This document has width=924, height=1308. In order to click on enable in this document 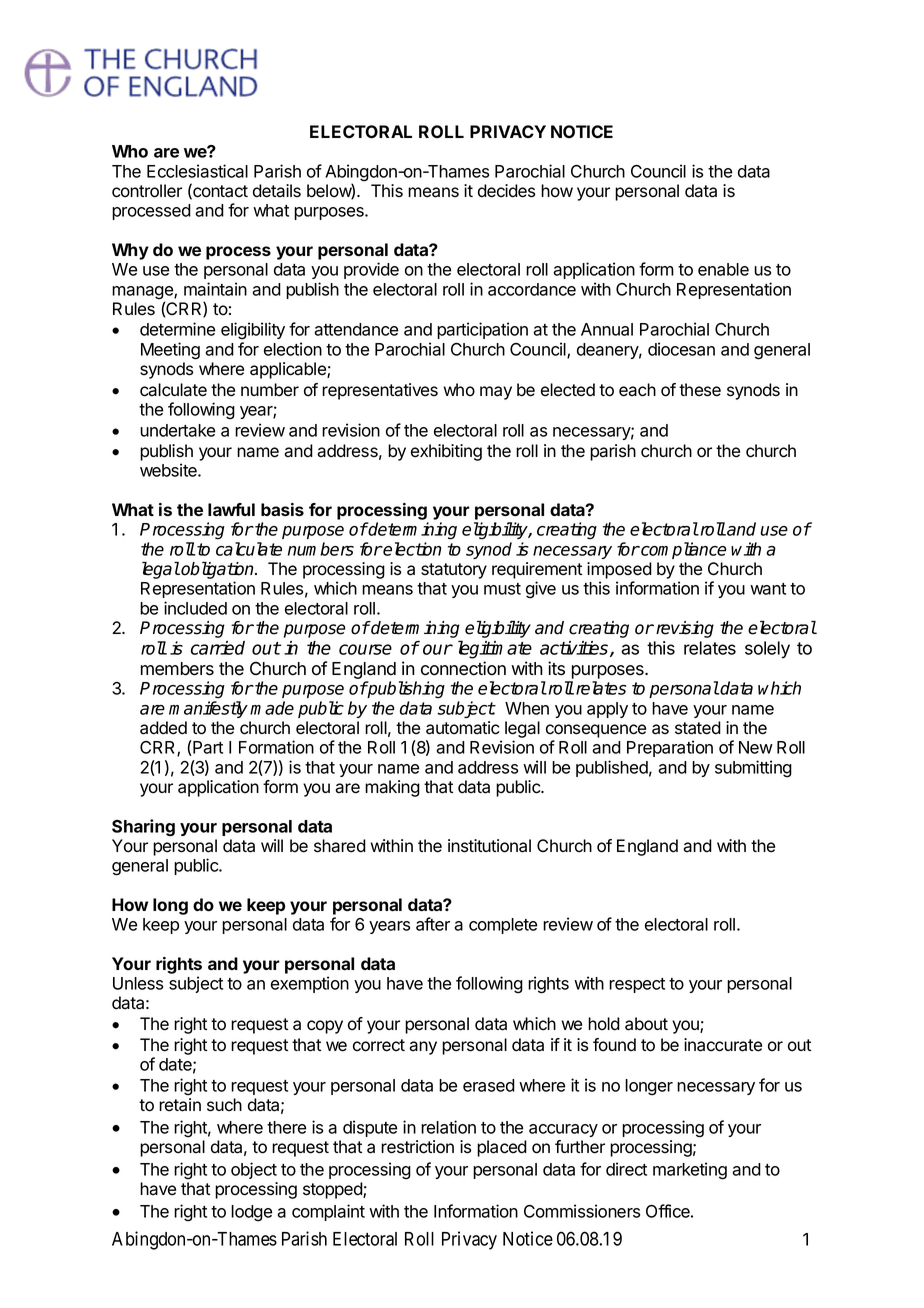, I will do `click(723, 269)`.
